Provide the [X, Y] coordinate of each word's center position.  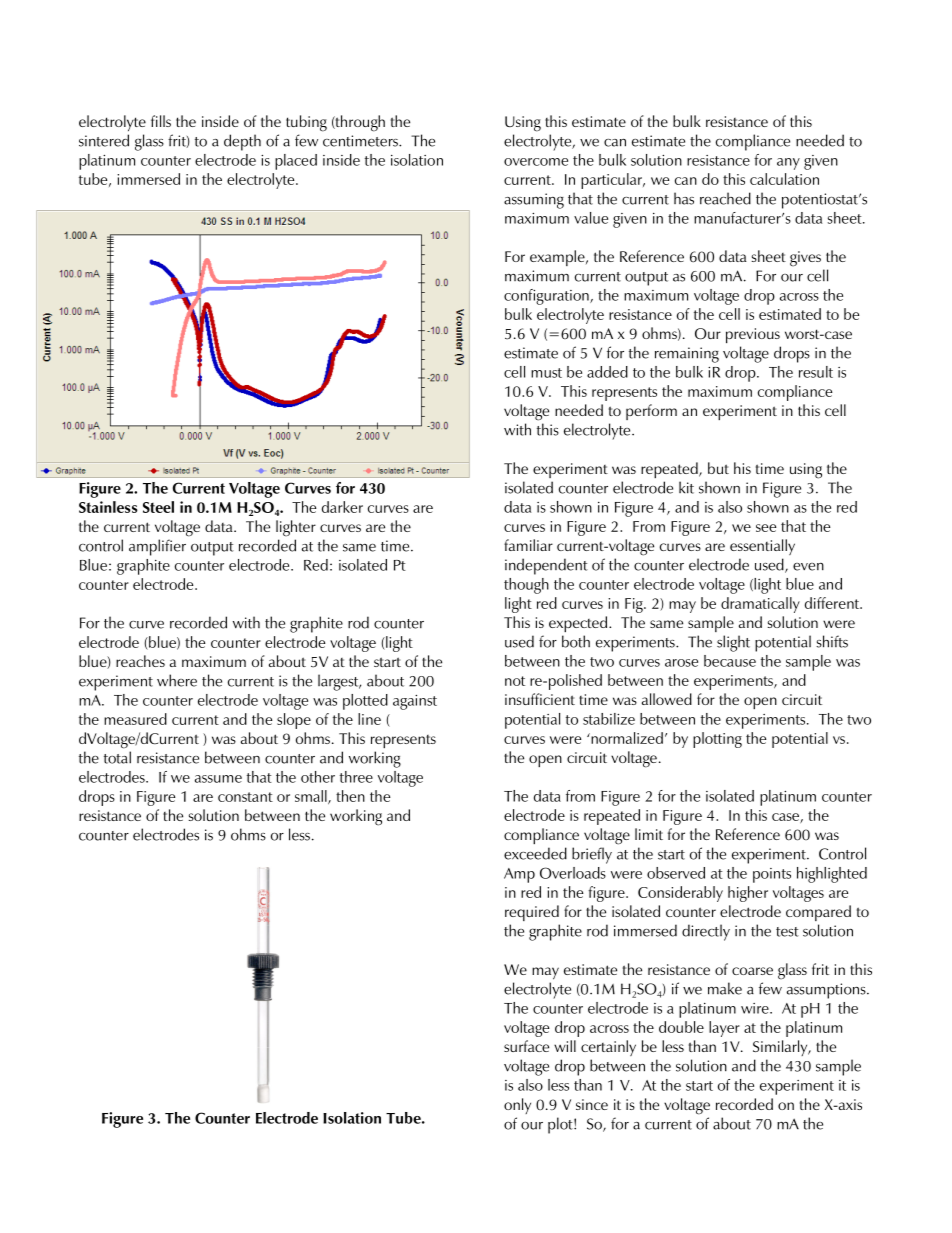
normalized [626, 738]
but [718, 468]
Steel [158, 507]
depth [242, 142]
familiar [528, 545]
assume [218, 779]
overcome [536, 162]
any [788, 164]
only [517, 1106]
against [415, 702]
